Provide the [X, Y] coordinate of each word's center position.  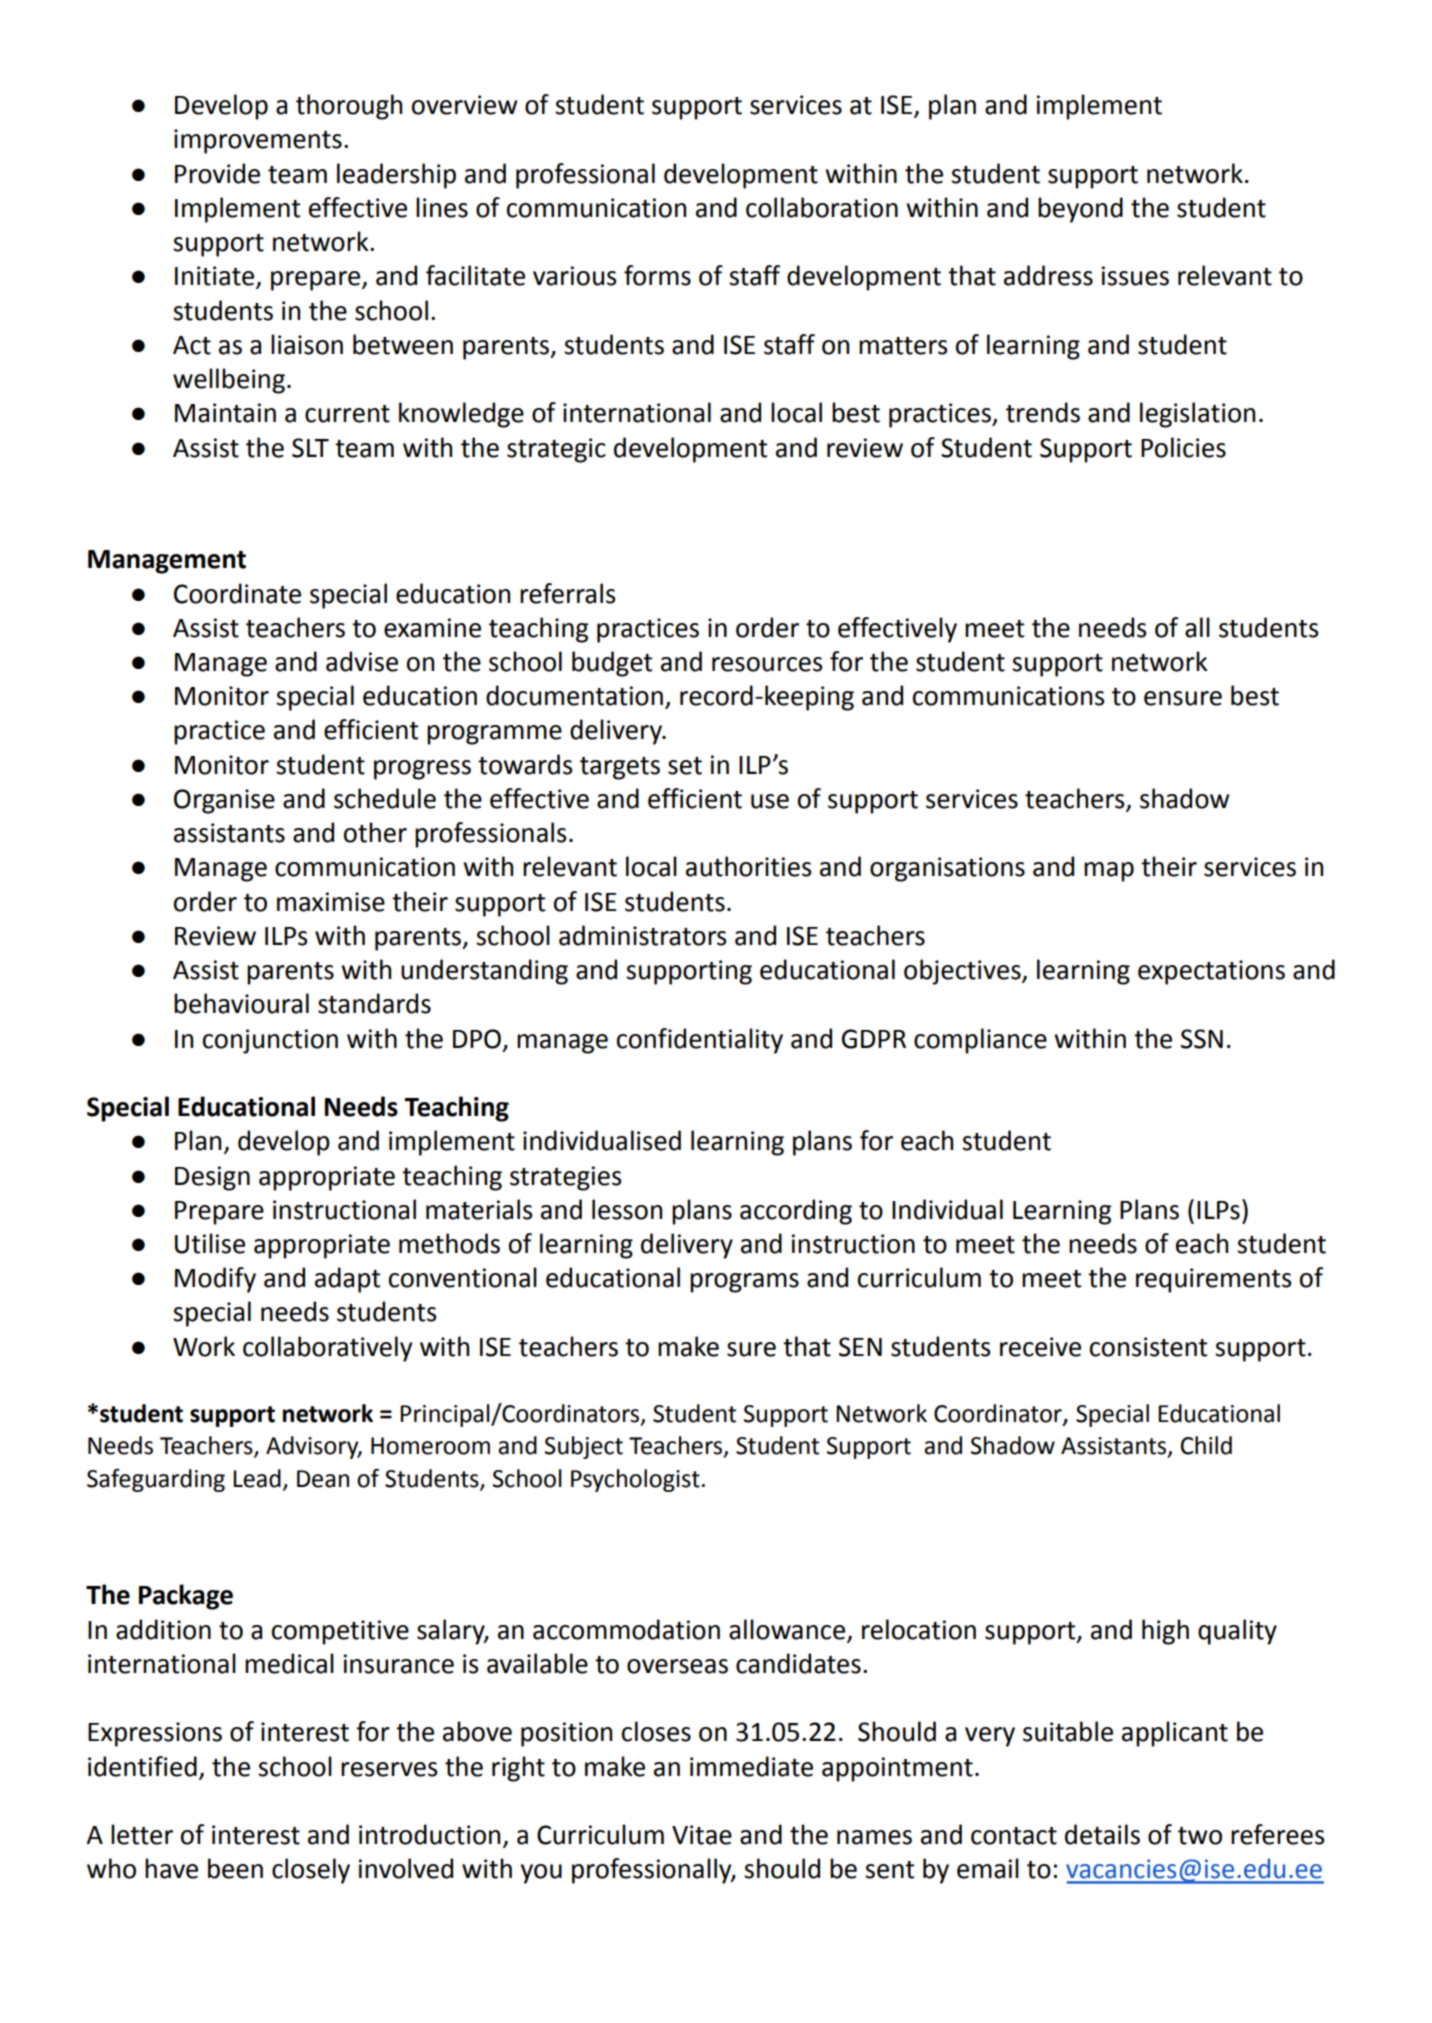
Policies [1183, 447]
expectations [1211, 972]
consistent [1148, 1347]
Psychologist [635, 1480]
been [235, 1868]
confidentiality [700, 1041]
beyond [1080, 210]
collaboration [822, 207]
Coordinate [237, 593]
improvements [258, 141]
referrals [568, 593]
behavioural [241, 1003]
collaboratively [328, 1349]
